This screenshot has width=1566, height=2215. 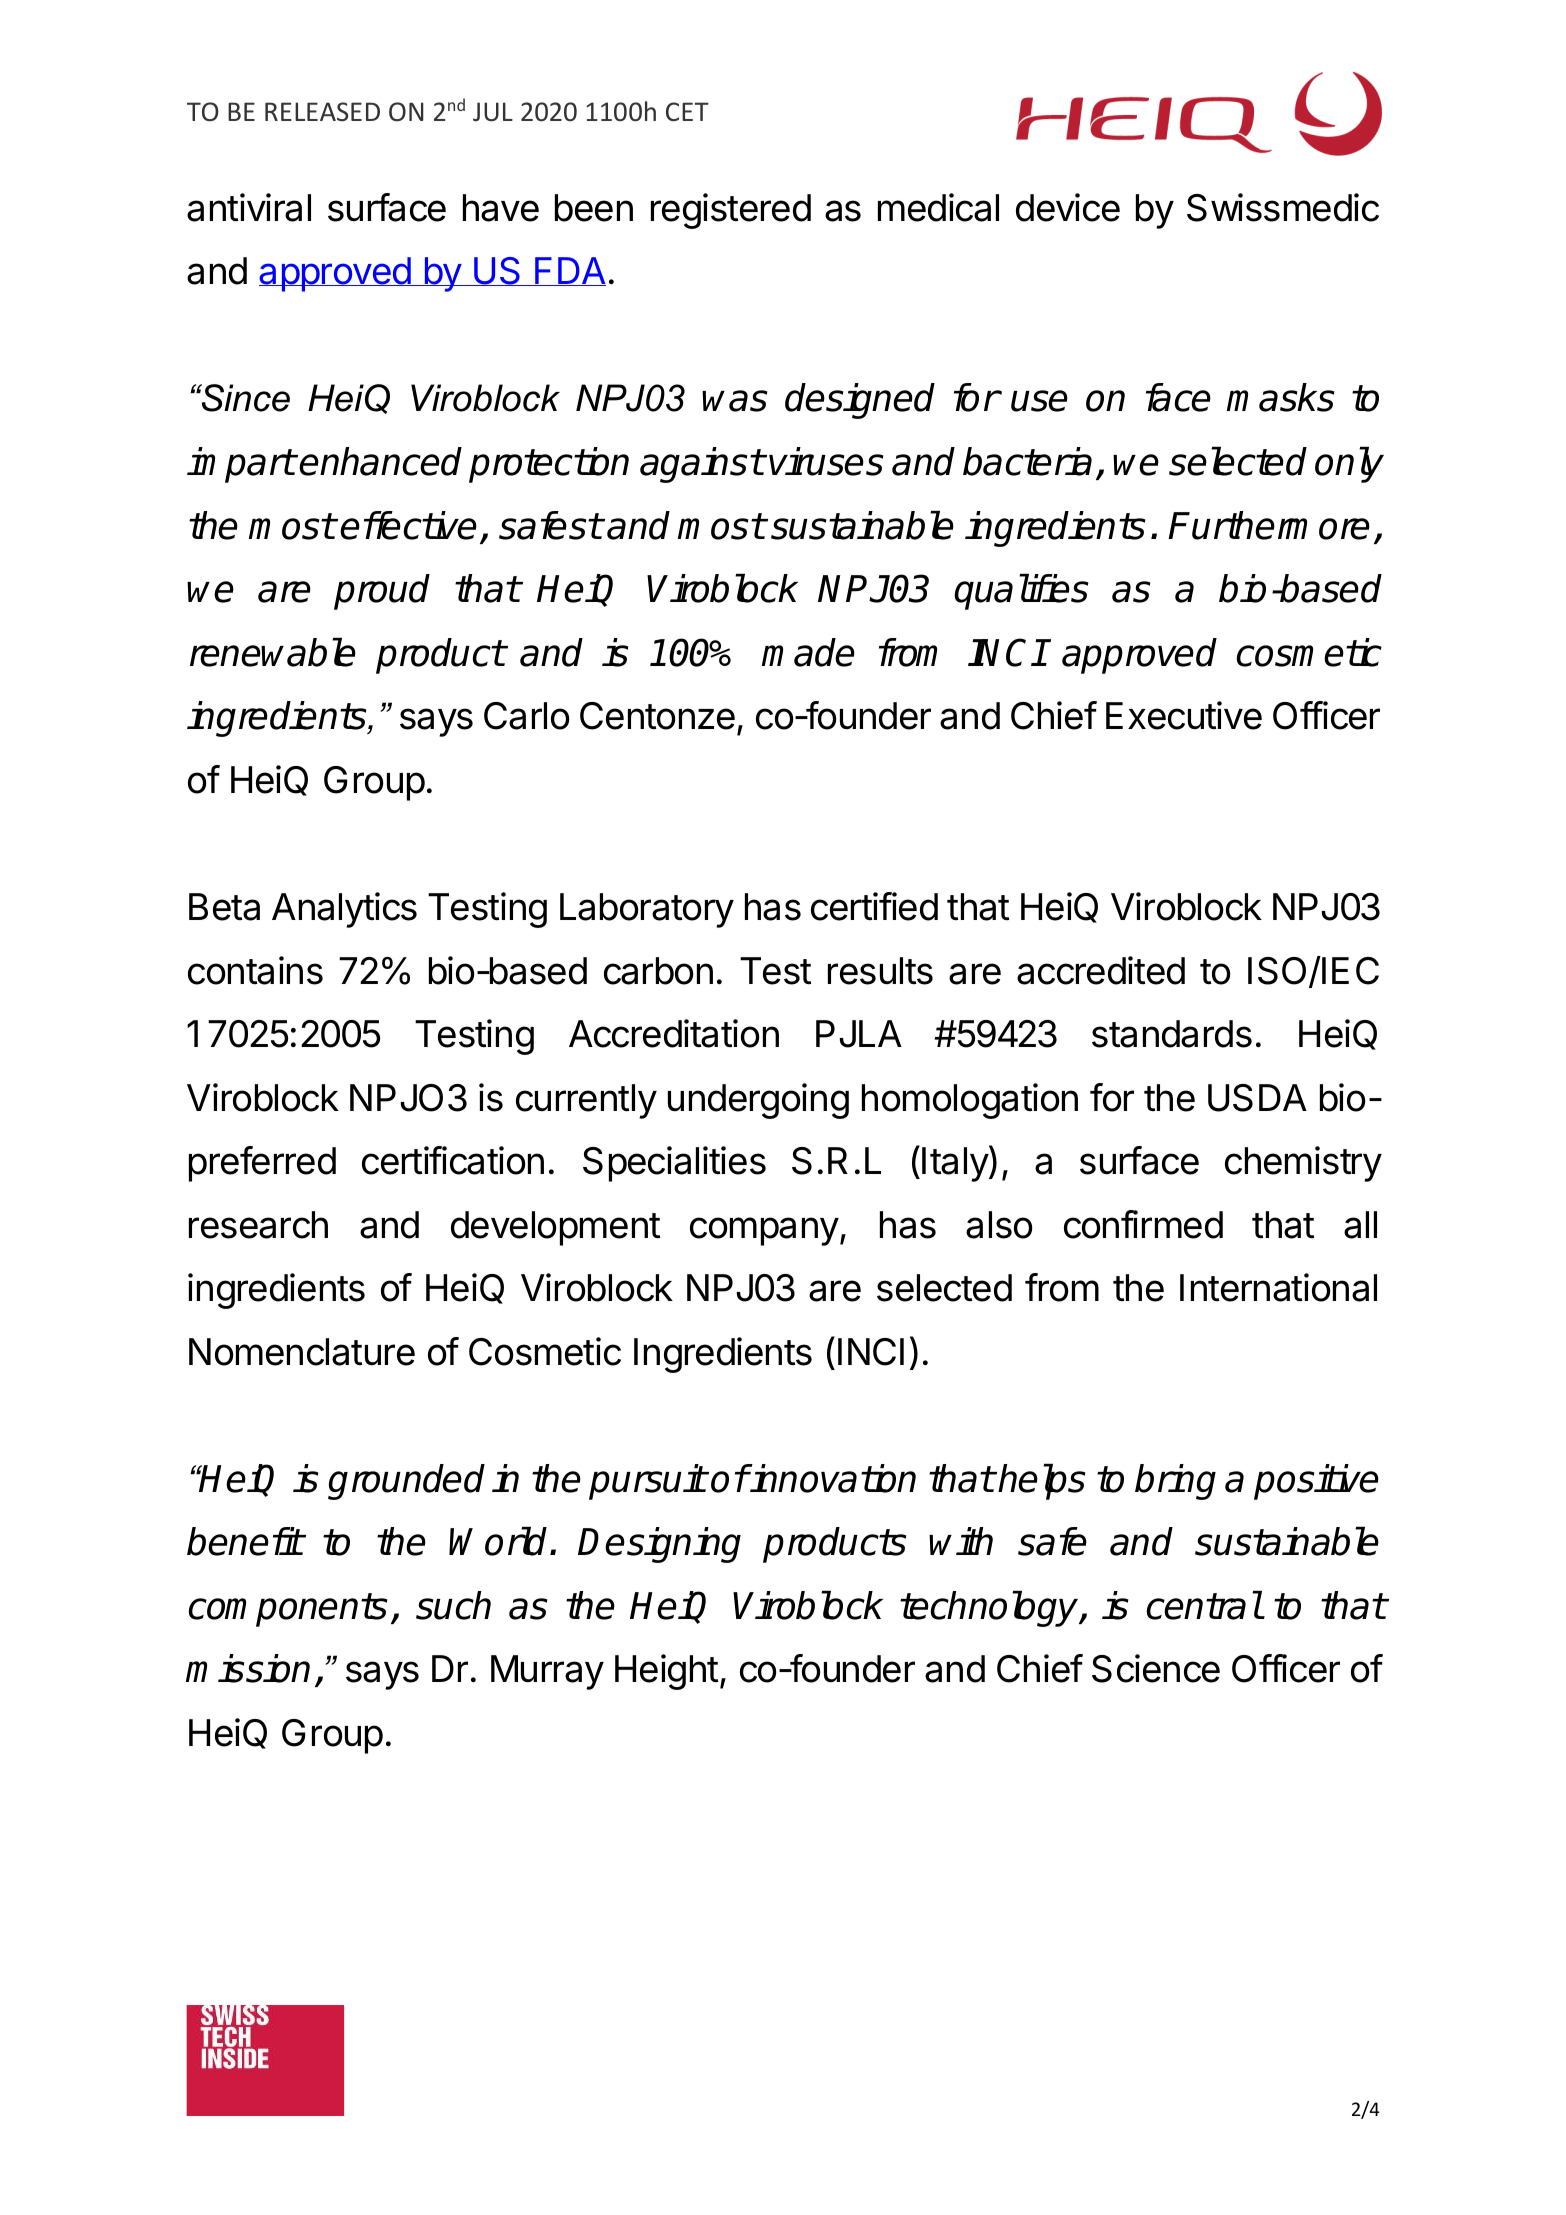 What do you see at coordinates (1068, 207) in the screenshot?
I see `device` at bounding box center [1068, 207].
